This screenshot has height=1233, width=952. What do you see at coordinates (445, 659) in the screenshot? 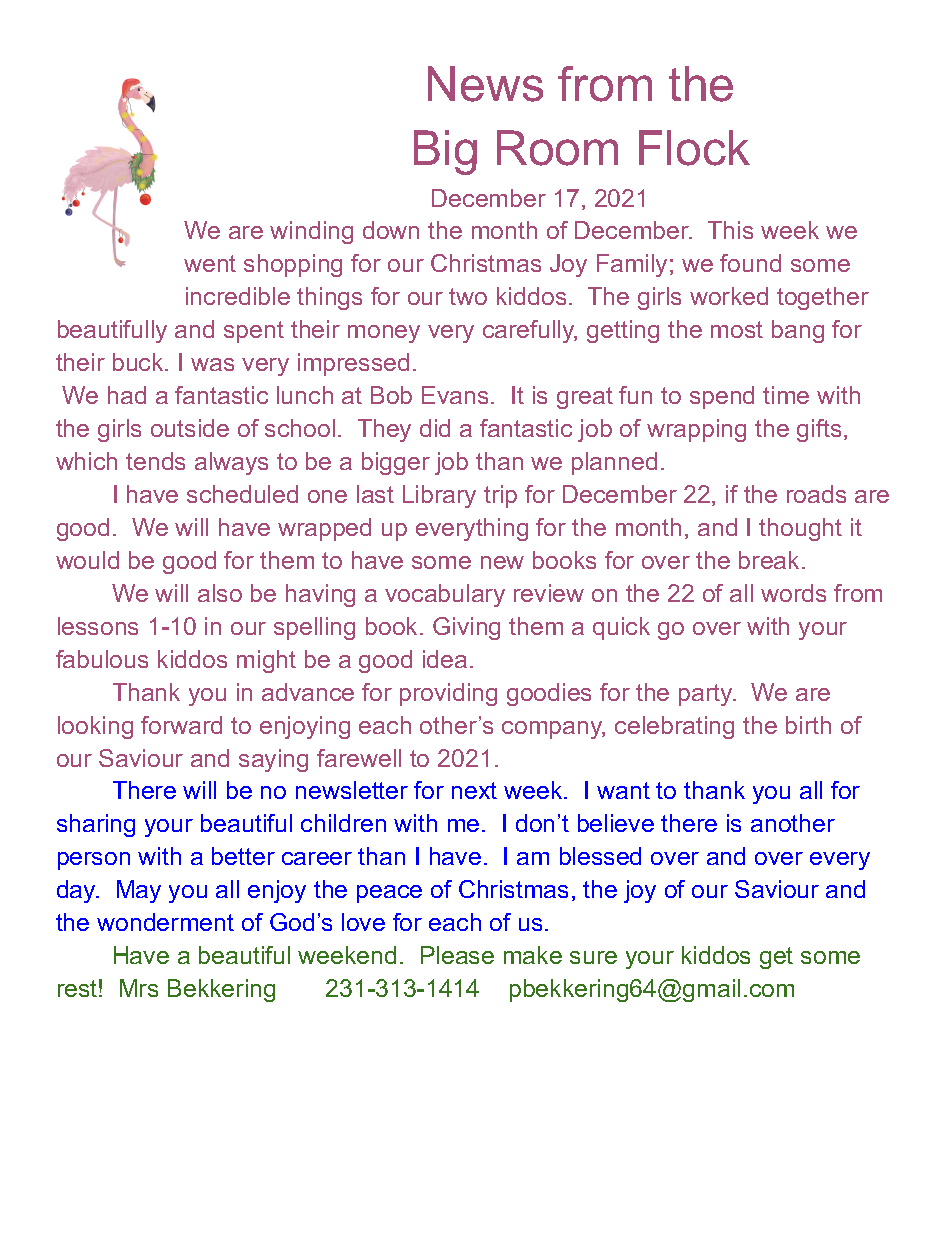
I see `idea` at bounding box center [445, 659].
